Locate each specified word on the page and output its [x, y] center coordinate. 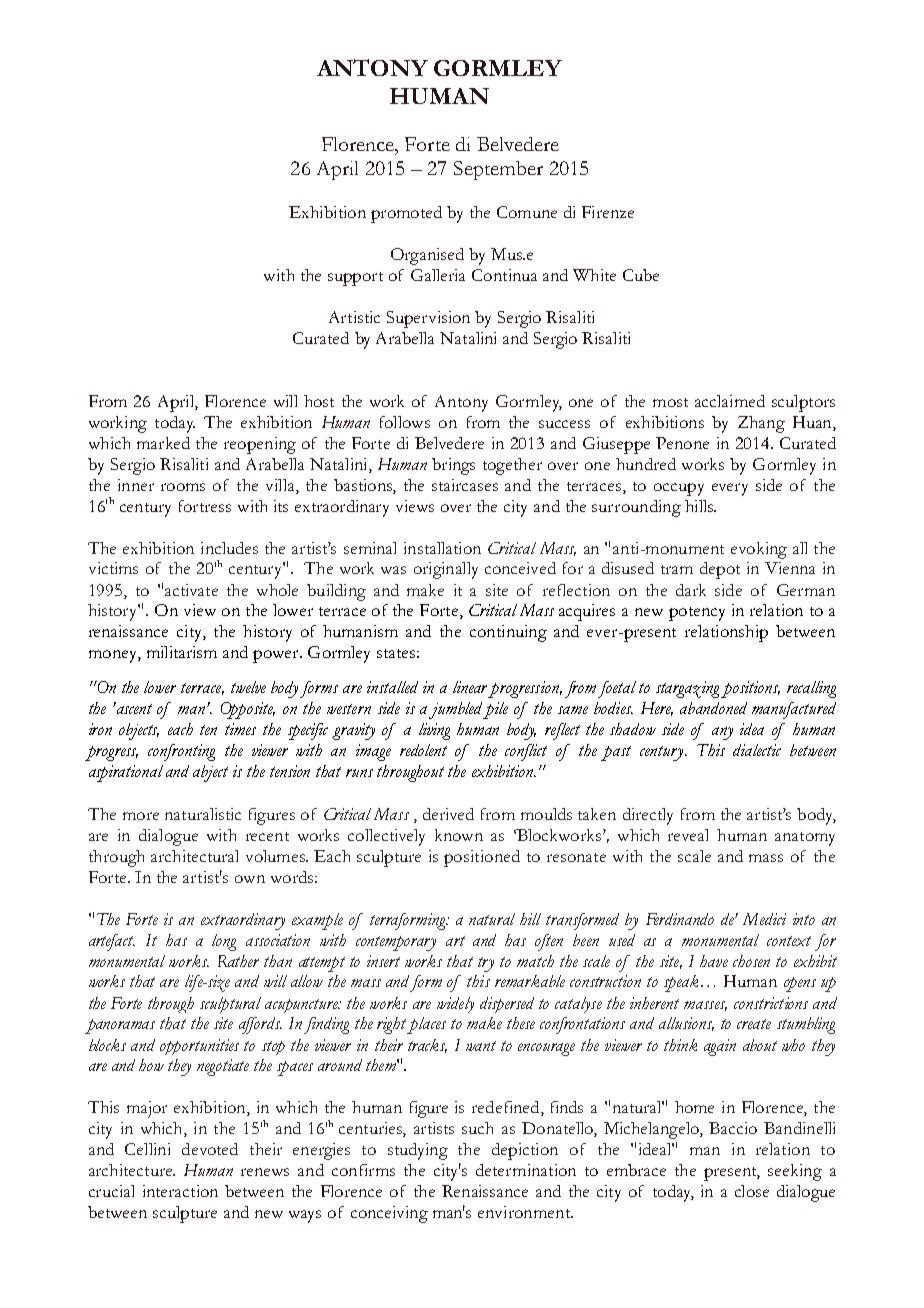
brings [453, 466]
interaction [180, 1191]
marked [163, 443]
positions [750, 689]
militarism [182, 652]
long [224, 942]
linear [470, 687]
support [355, 279]
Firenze [608, 212]
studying [418, 1151]
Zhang [761, 424]
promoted [406, 214]
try [486, 964]
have [714, 961]
